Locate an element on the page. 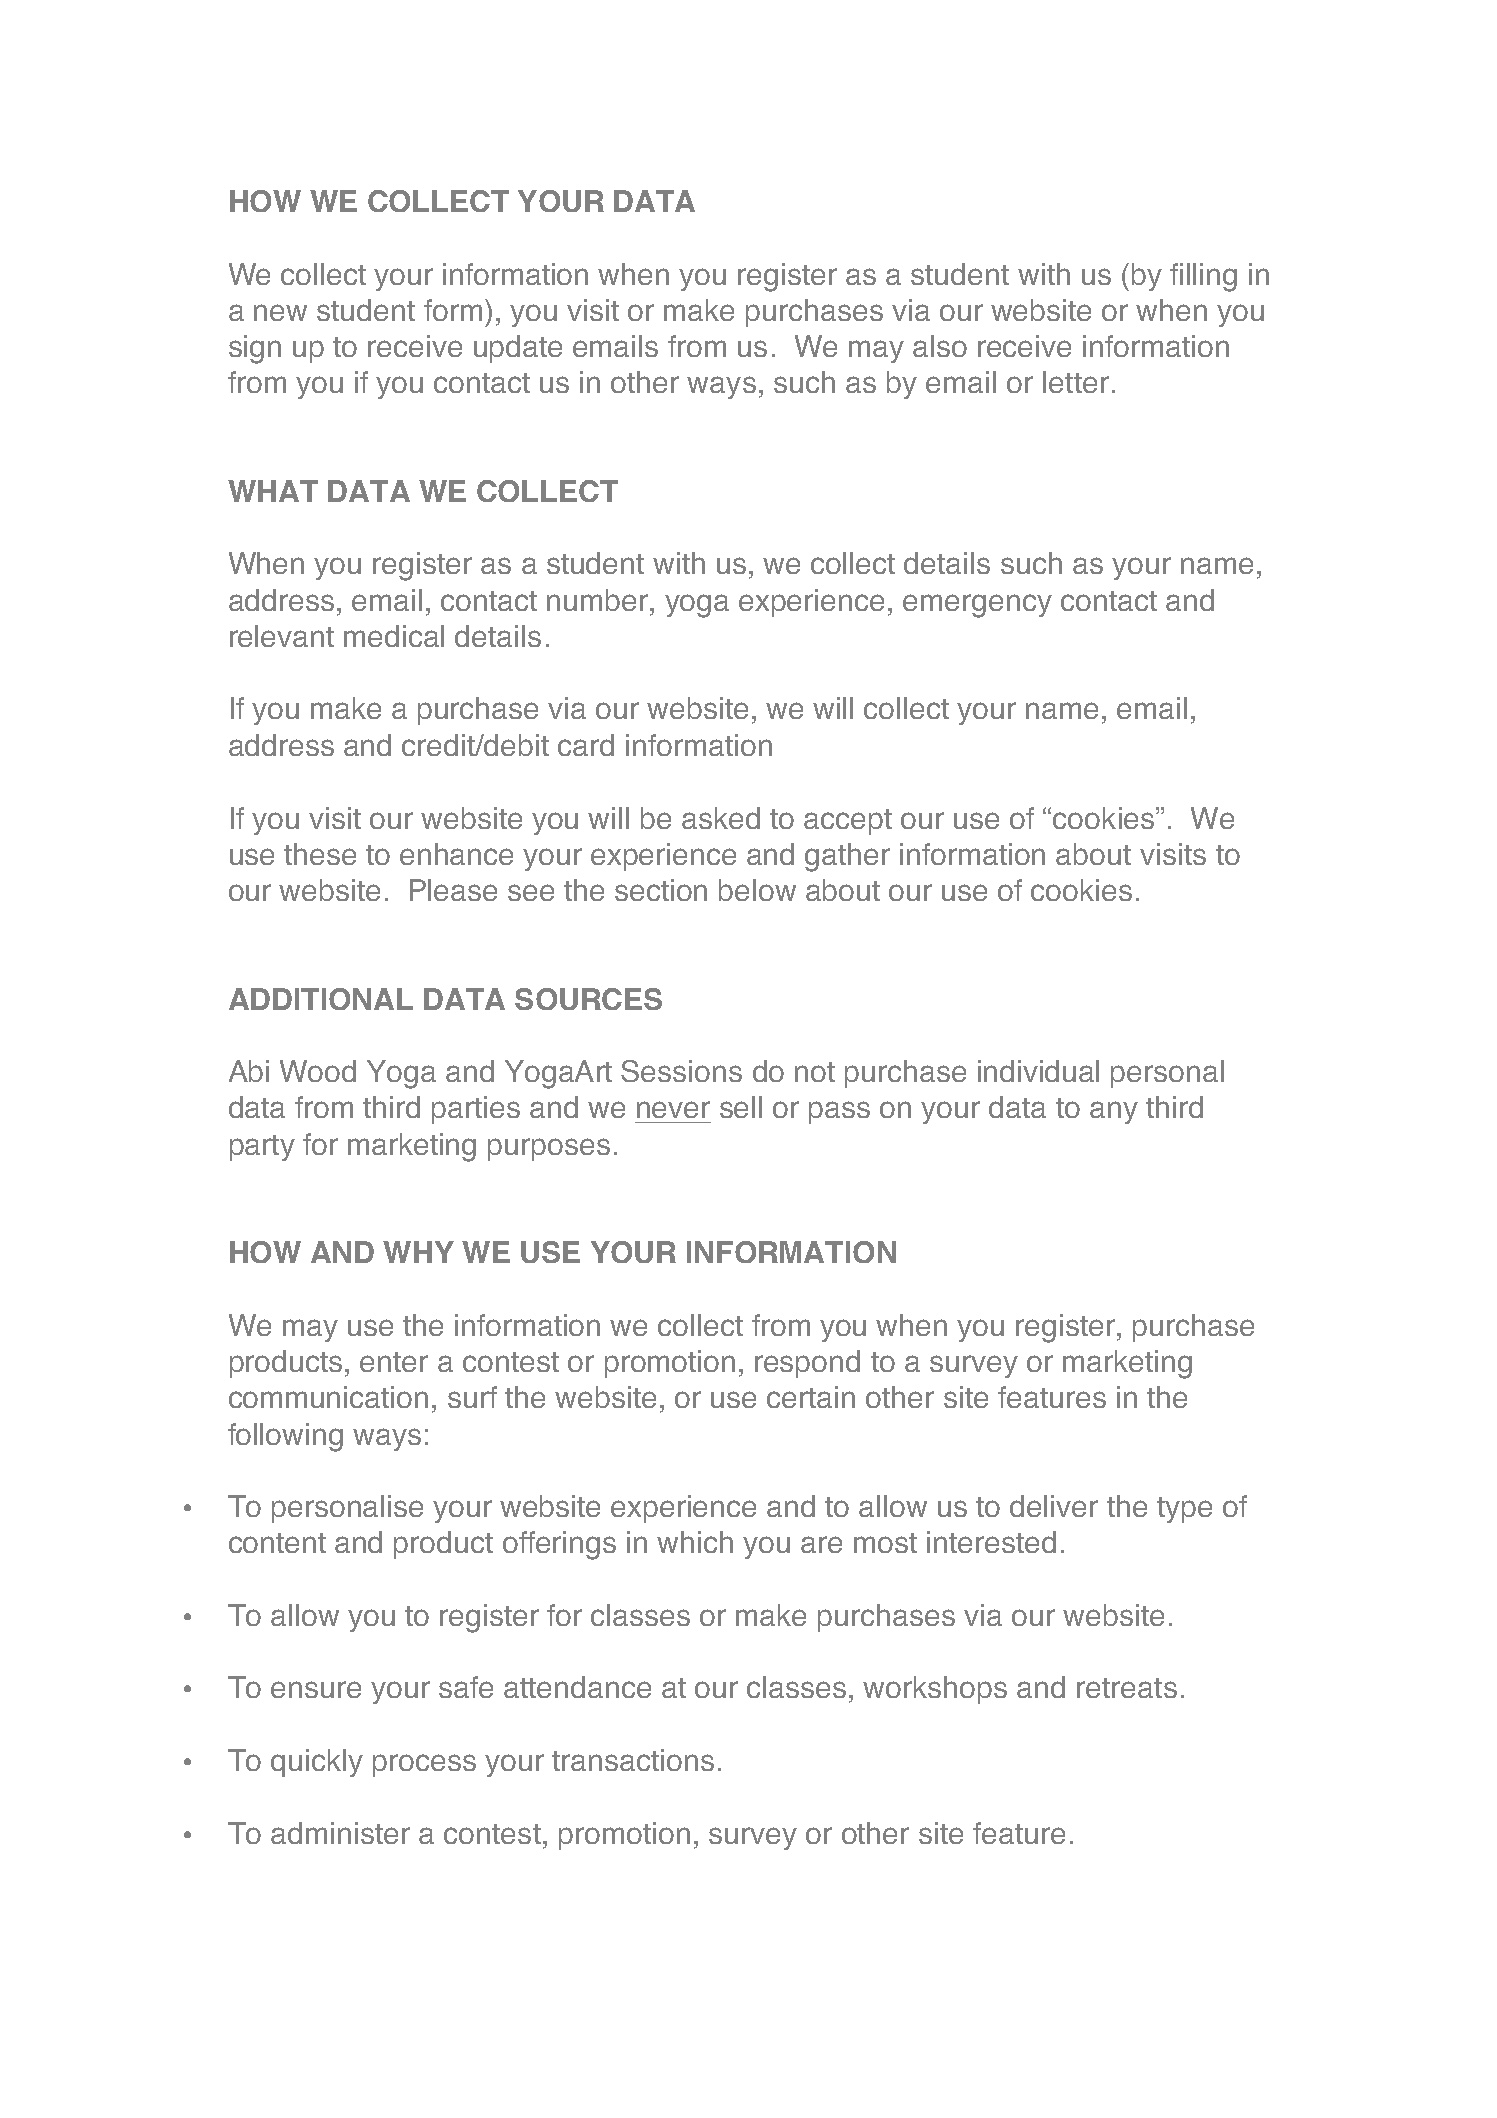  letter is located at coordinates (1076, 382).
